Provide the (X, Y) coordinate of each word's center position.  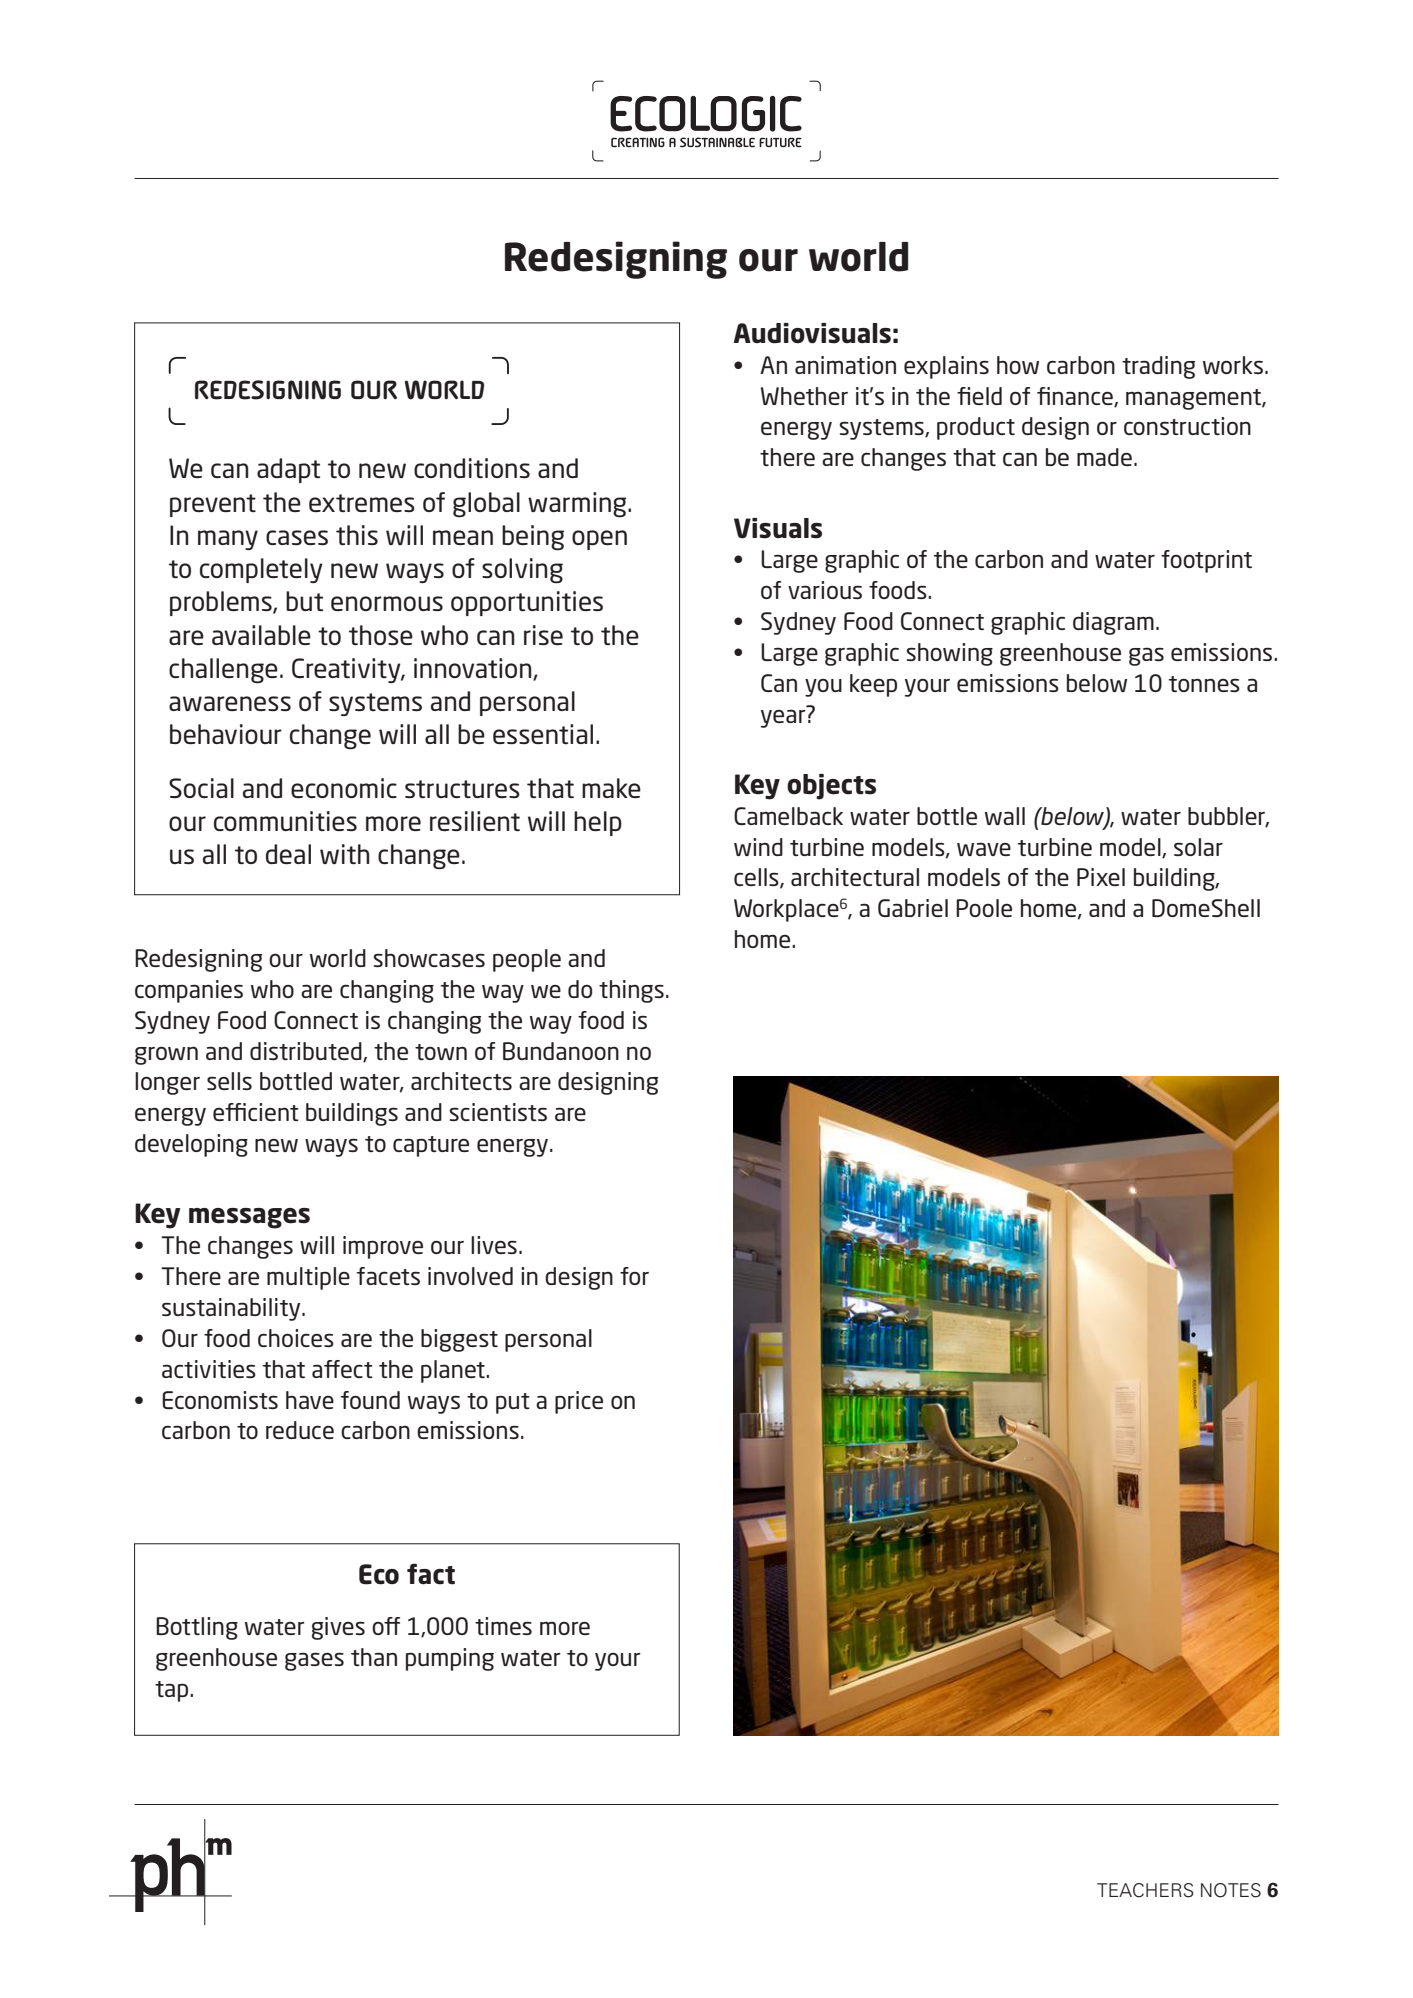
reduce (300, 1430)
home (764, 939)
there (787, 457)
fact (431, 1574)
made (1104, 457)
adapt (288, 470)
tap (173, 1691)
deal (288, 854)
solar (1198, 847)
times (503, 1626)
